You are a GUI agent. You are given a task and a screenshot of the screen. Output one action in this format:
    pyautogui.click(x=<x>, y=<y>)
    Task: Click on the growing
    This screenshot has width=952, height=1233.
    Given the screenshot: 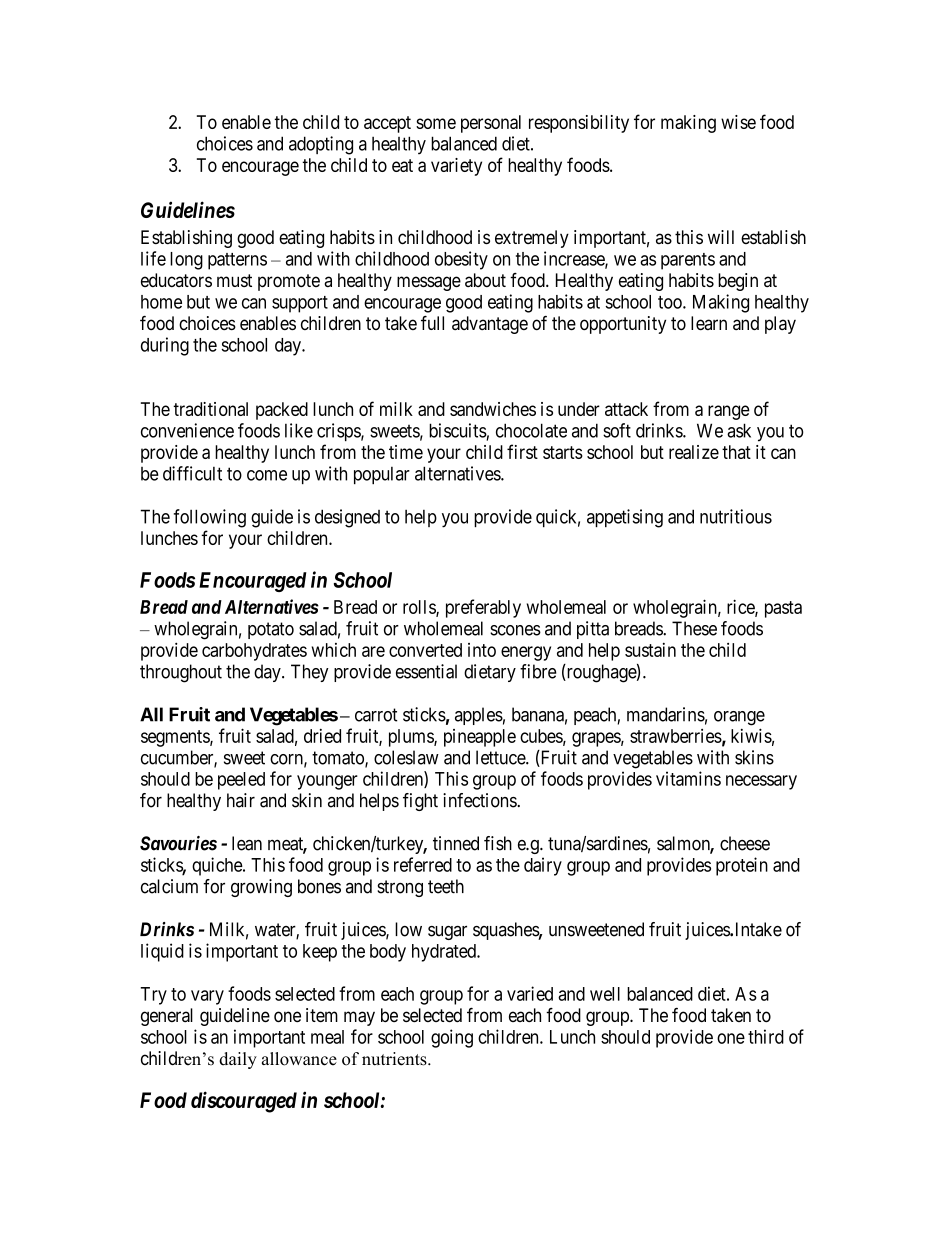 What is the action you would take?
    pyautogui.click(x=261, y=888)
